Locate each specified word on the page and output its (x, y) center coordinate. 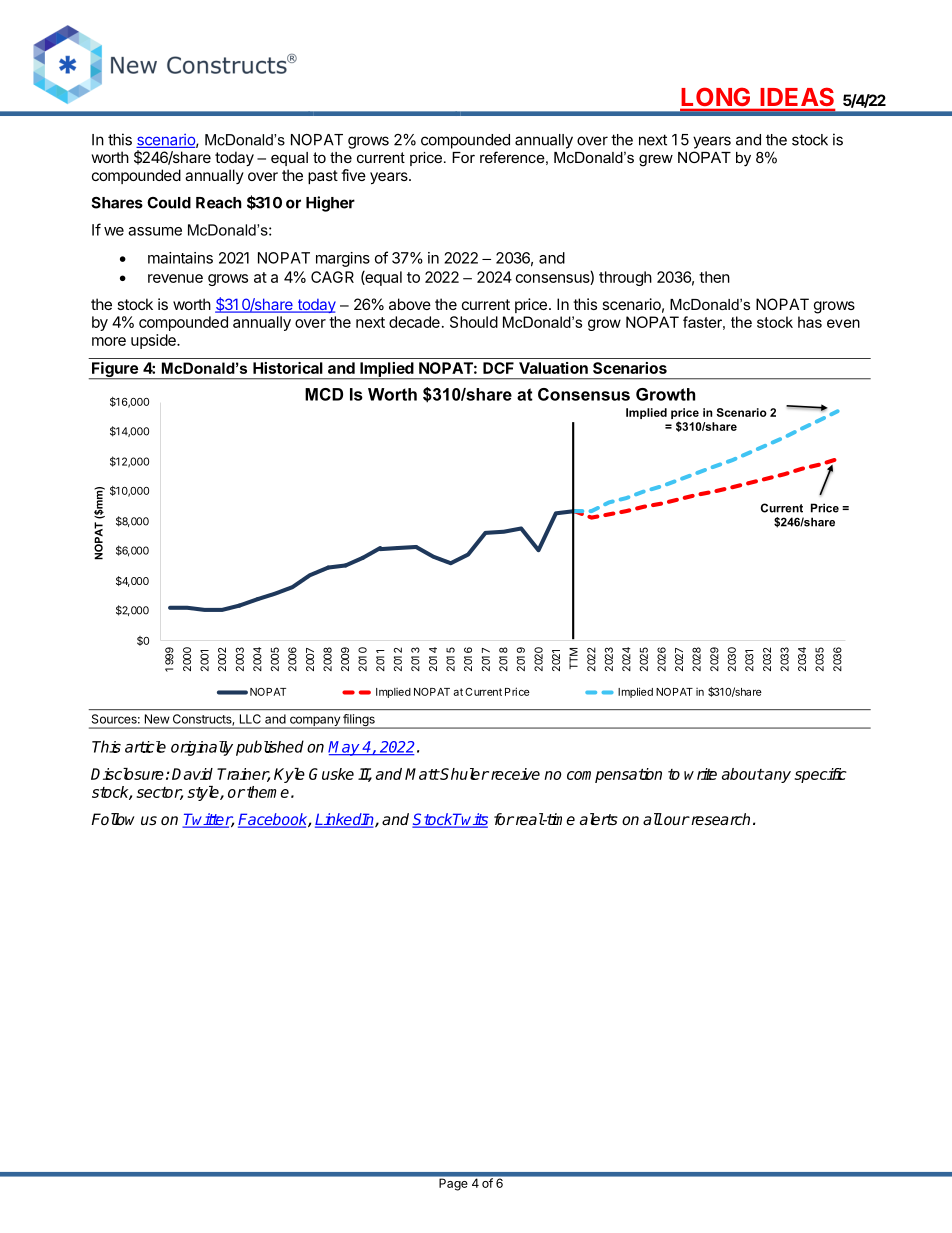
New (157, 719)
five (353, 175)
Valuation (553, 368)
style (204, 793)
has (810, 322)
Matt (422, 774)
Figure (115, 371)
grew (656, 160)
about (743, 774)
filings (359, 721)
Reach (219, 203)
